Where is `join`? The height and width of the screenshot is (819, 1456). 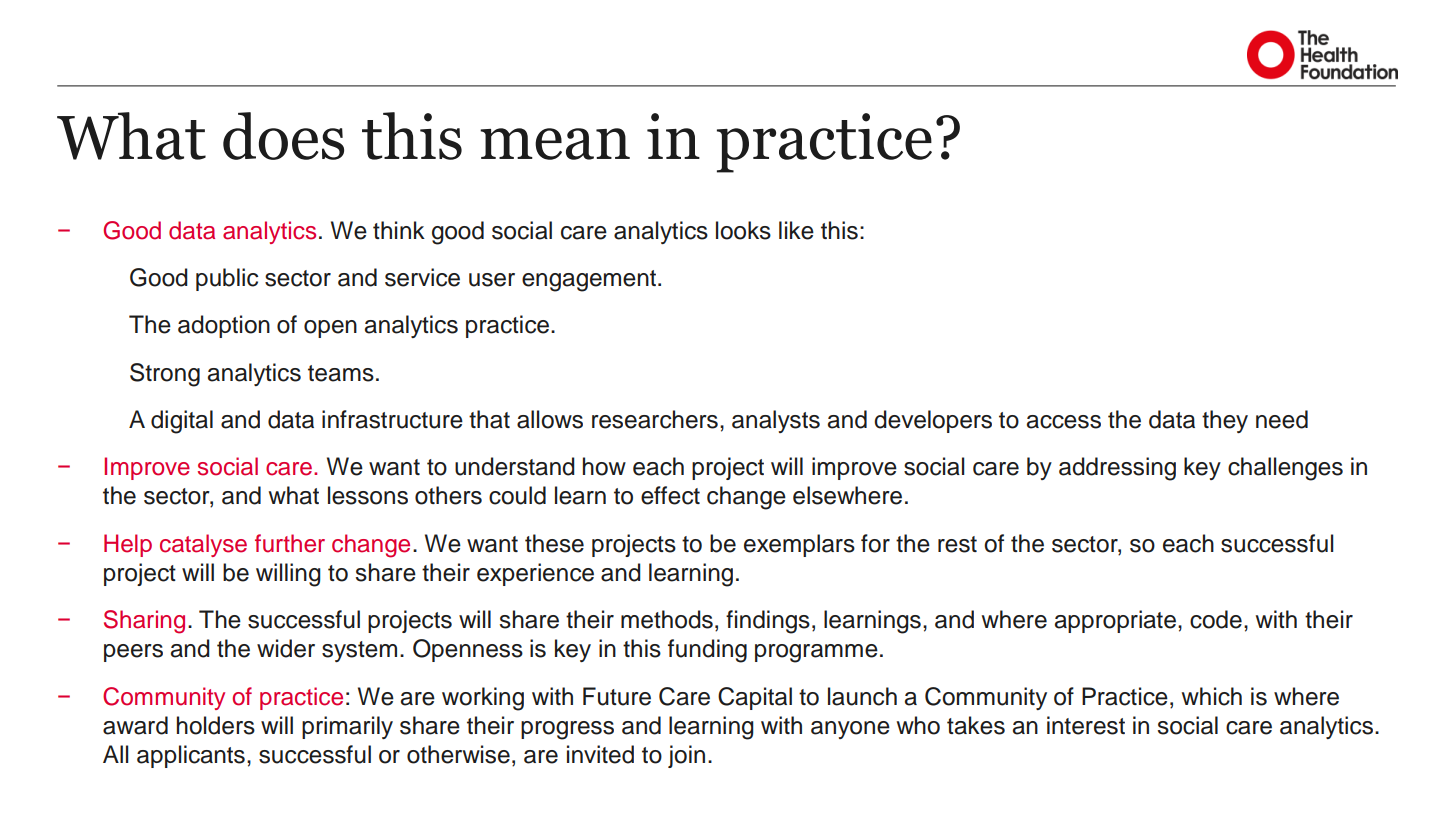 join is located at coordinates (686, 756).
